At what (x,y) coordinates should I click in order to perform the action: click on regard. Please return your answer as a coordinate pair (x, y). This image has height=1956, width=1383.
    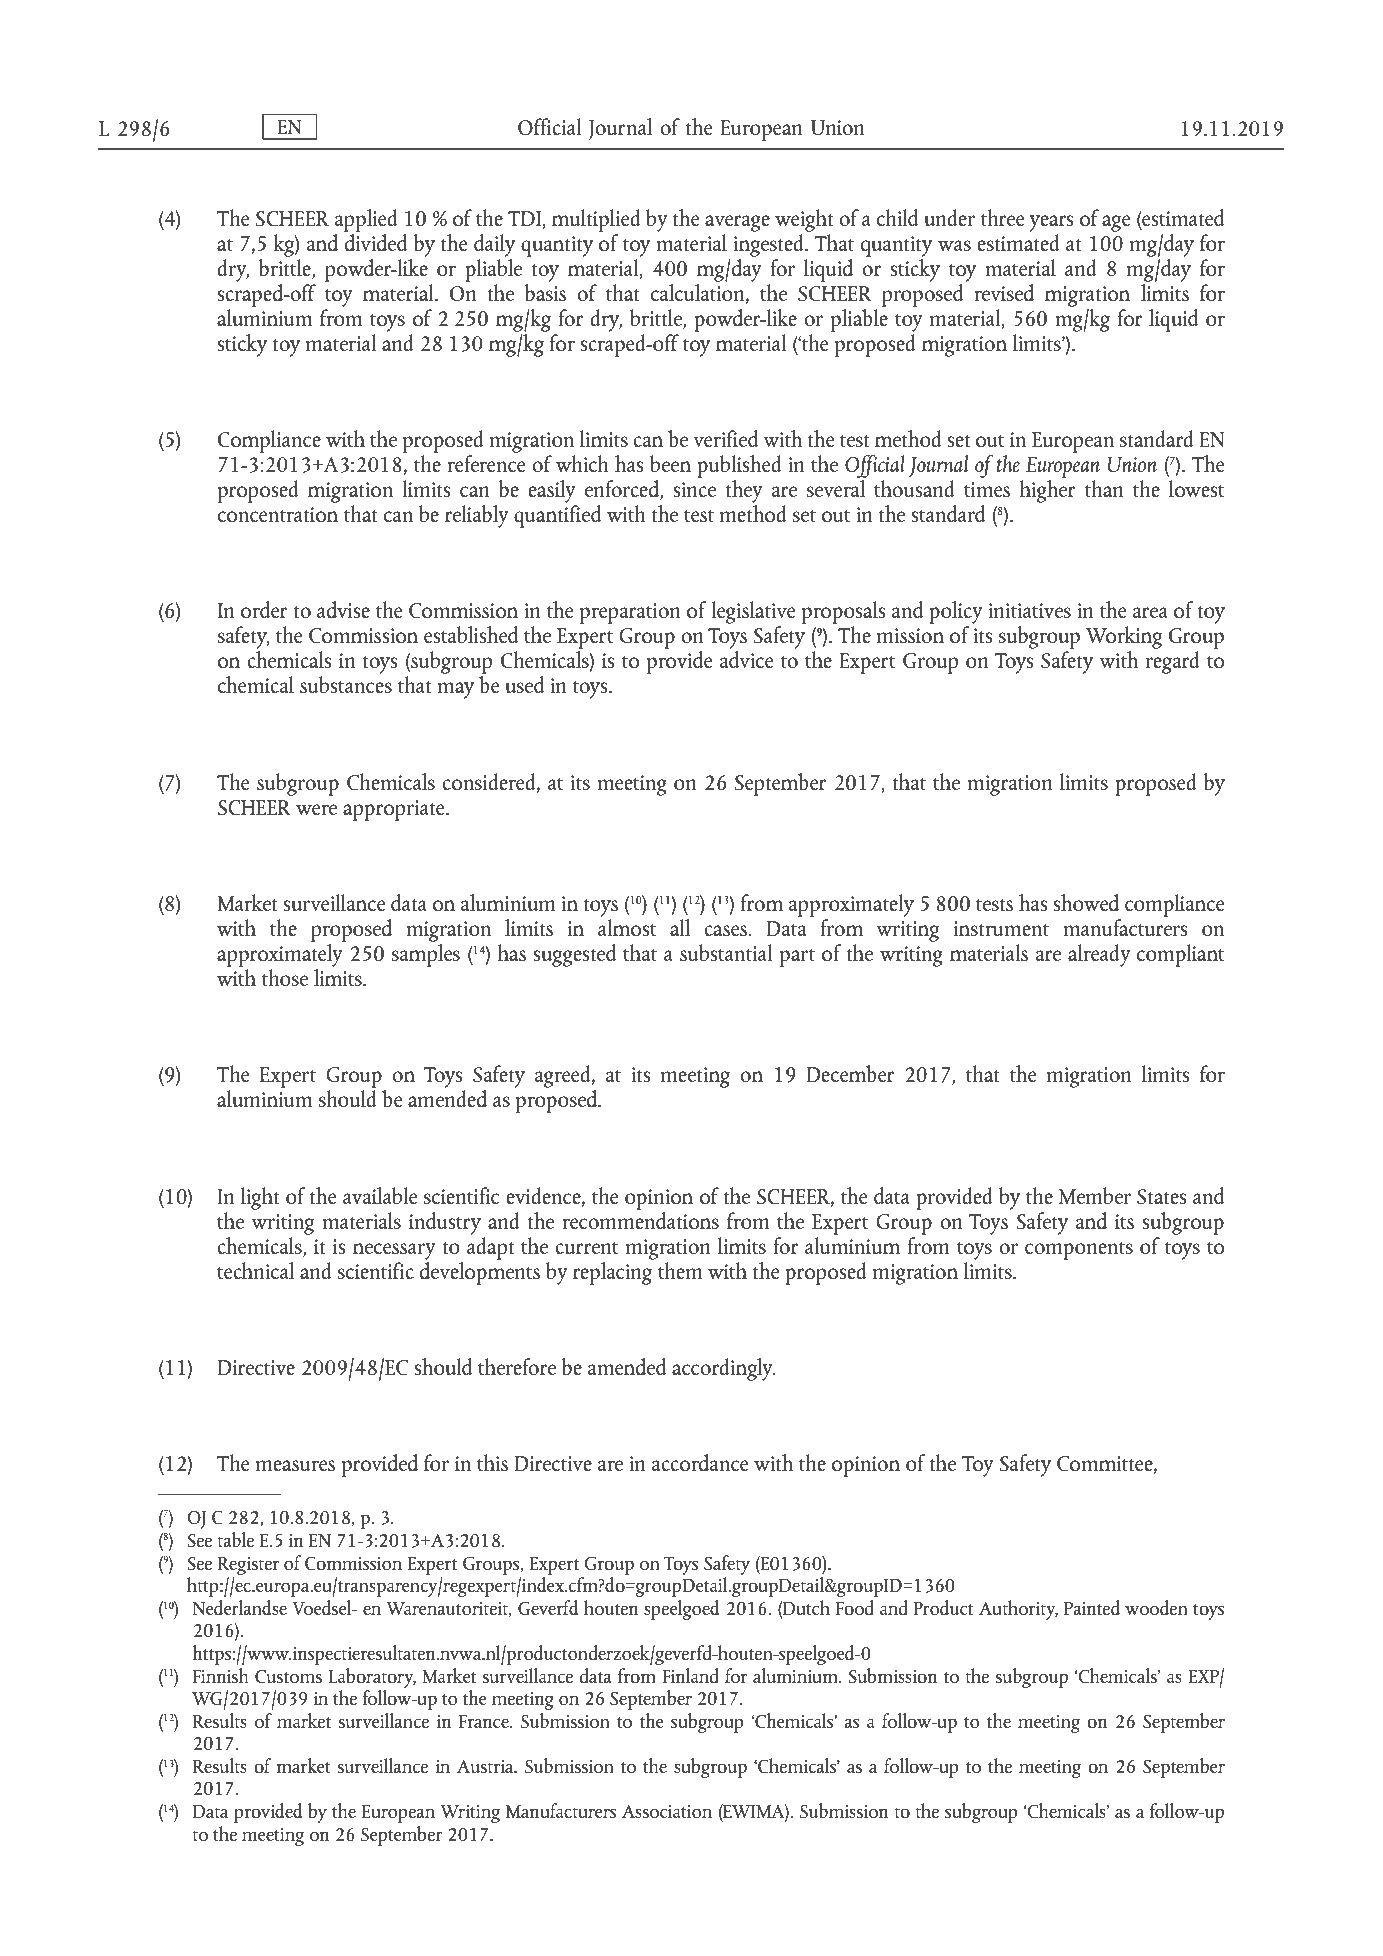
    Looking at the image, I should click on (1173, 662).
